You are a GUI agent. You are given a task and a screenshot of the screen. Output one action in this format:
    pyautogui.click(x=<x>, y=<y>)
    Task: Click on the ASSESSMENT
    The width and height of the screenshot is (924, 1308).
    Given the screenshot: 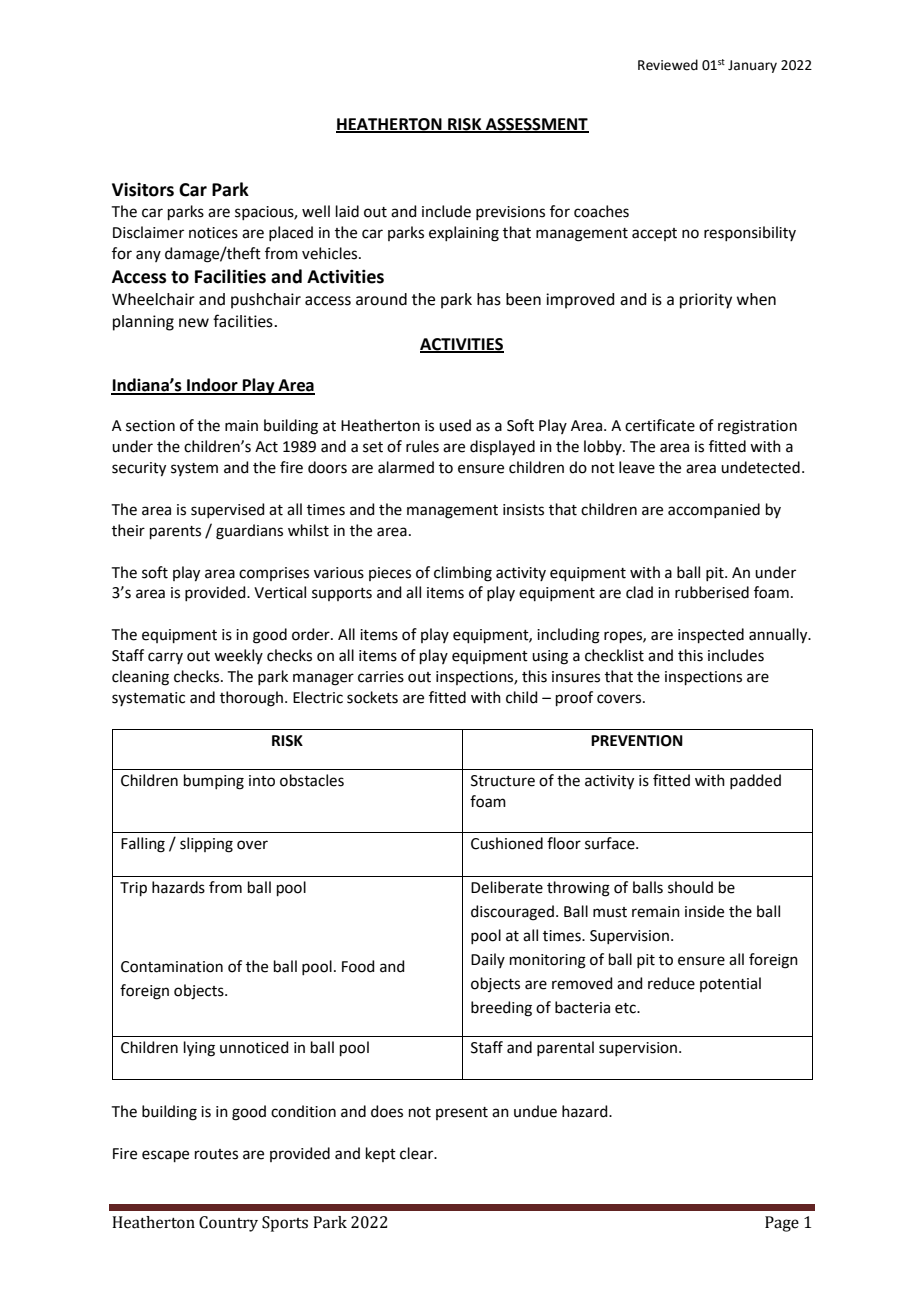 What is the action you would take?
    pyautogui.click(x=536, y=125)
